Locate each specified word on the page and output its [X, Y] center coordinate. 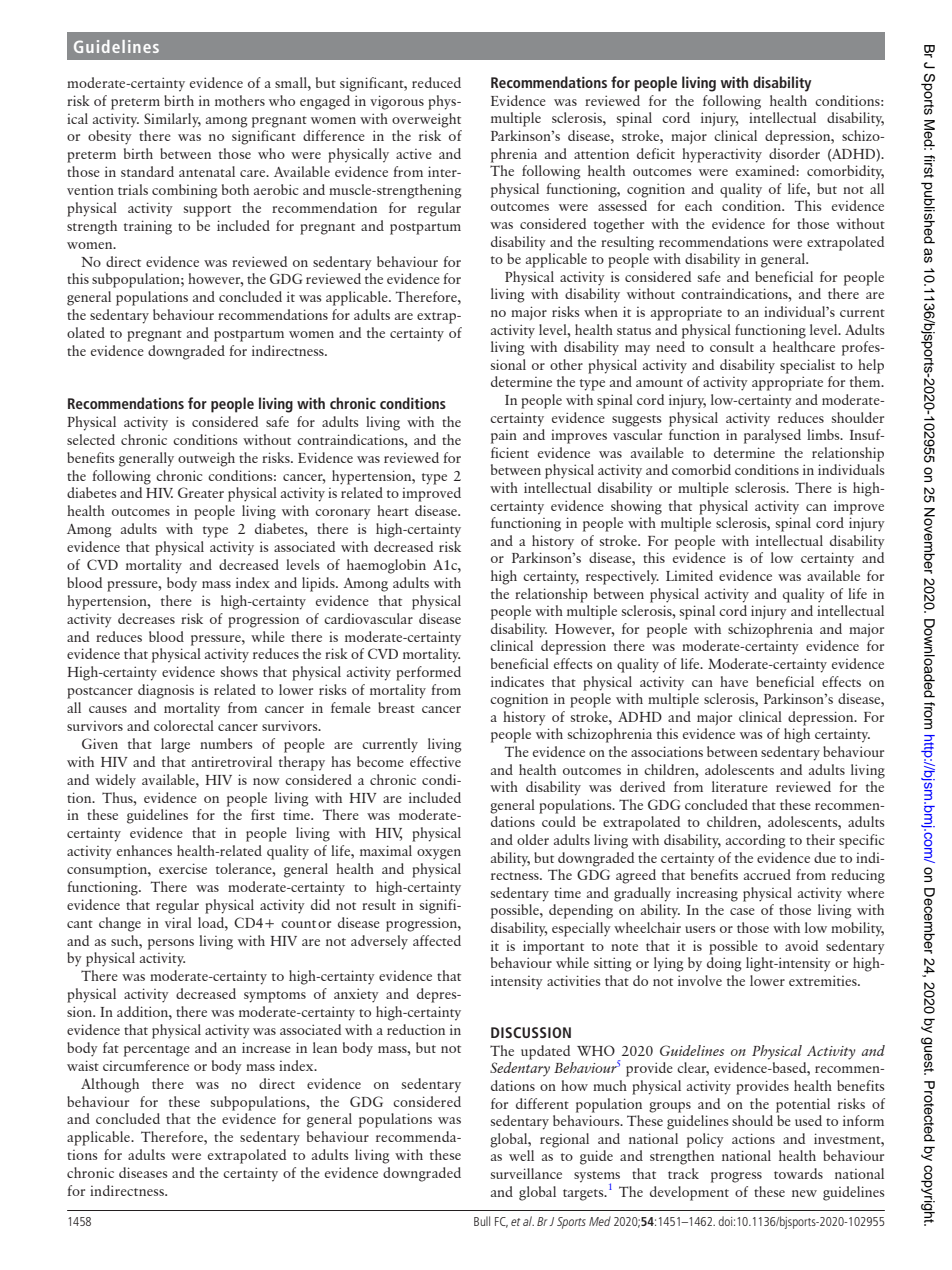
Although [110, 1085]
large [175, 745]
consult [732, 346]
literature [740, 786]
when [601, 311]
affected [437, 940]
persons [171, 944]
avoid [801, 945]
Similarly [172, 120]
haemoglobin [386, 566]
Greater [201, 492]
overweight [426, 120]
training [148, 227]
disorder [794, 153]
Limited [689, 575]
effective [435, 761]
